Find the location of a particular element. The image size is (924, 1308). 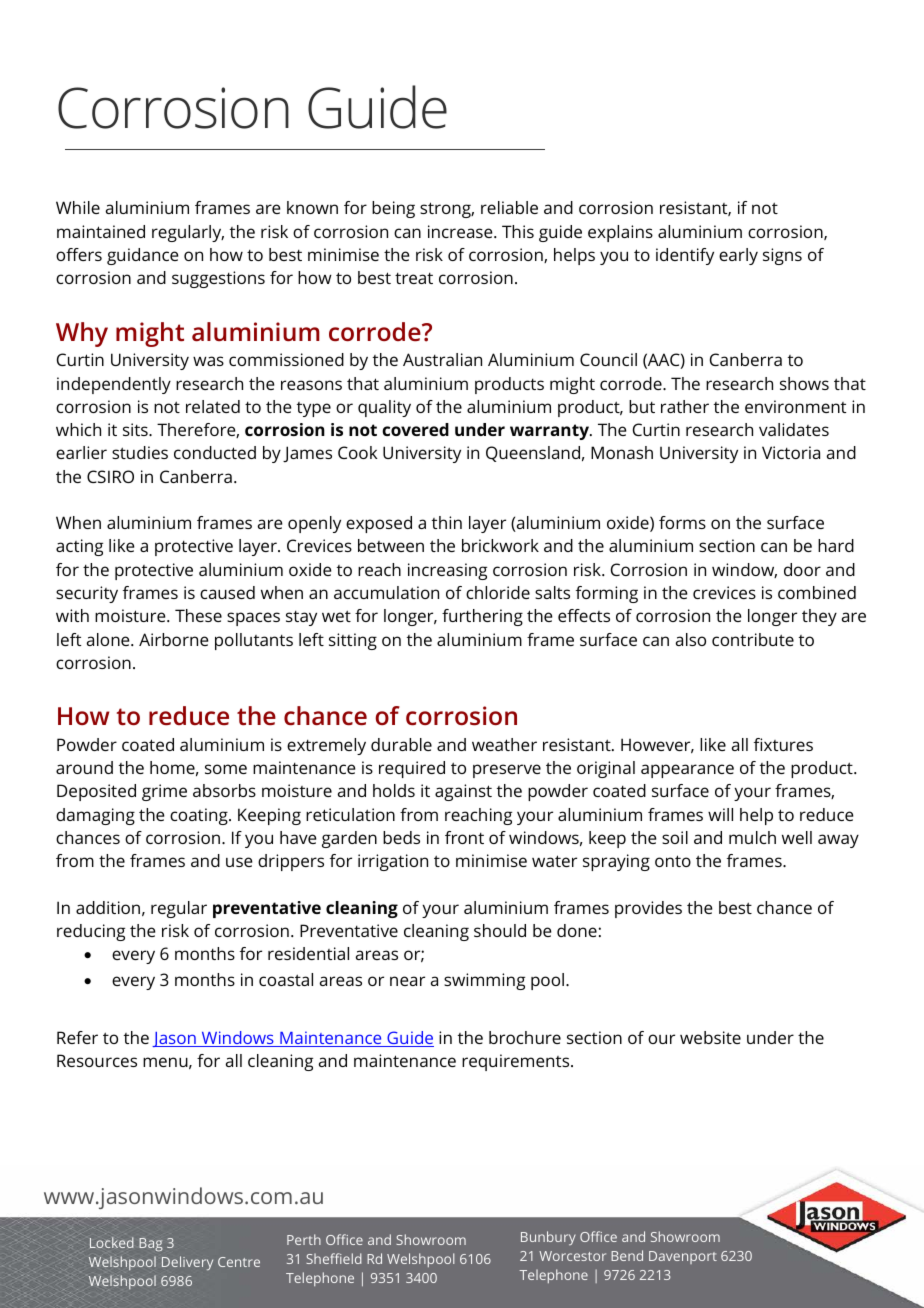

increase is located at coordinates (461, 231).
